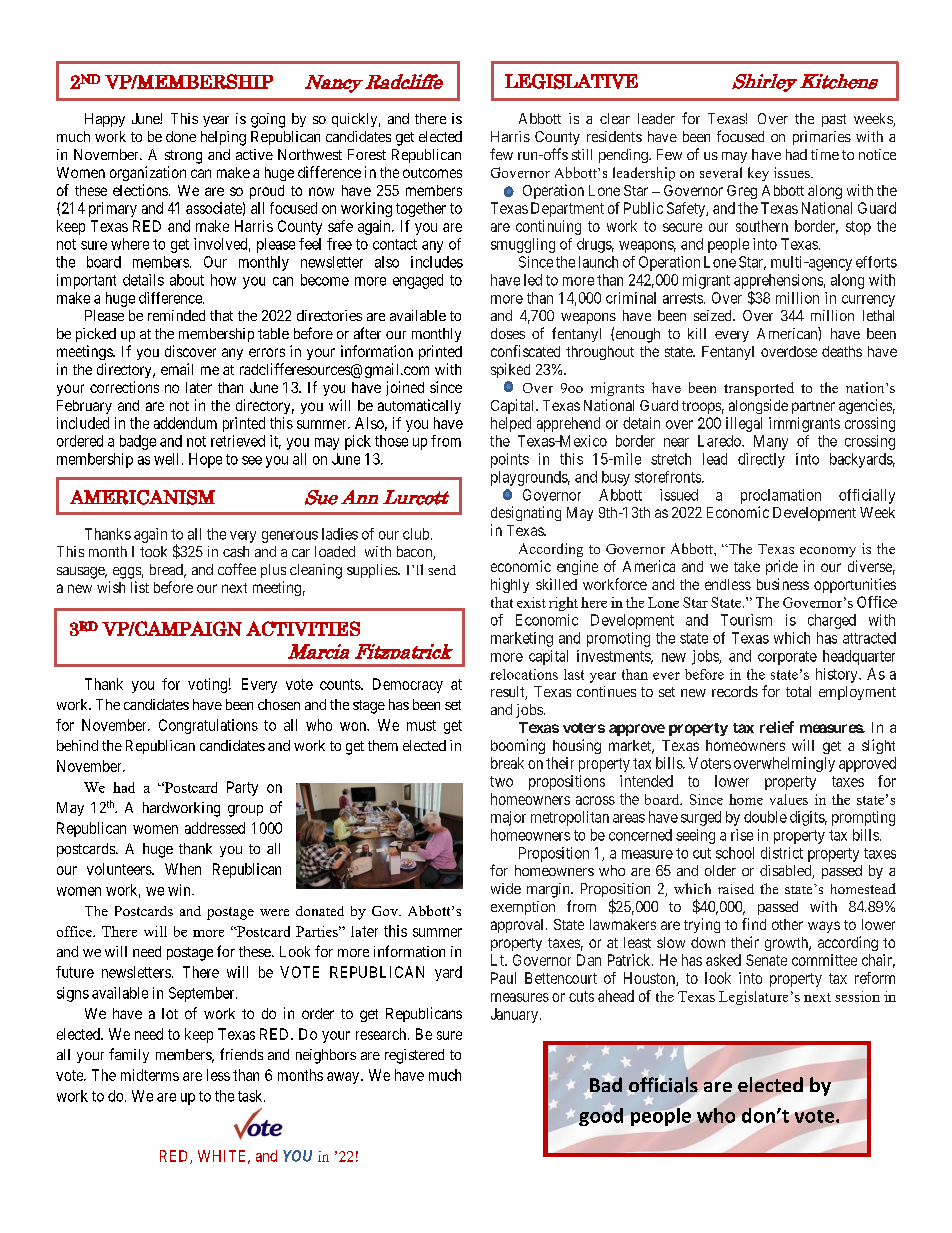  Describe the element at coordinates (511, 424) in the screenshot. I see `helped` at that location.
